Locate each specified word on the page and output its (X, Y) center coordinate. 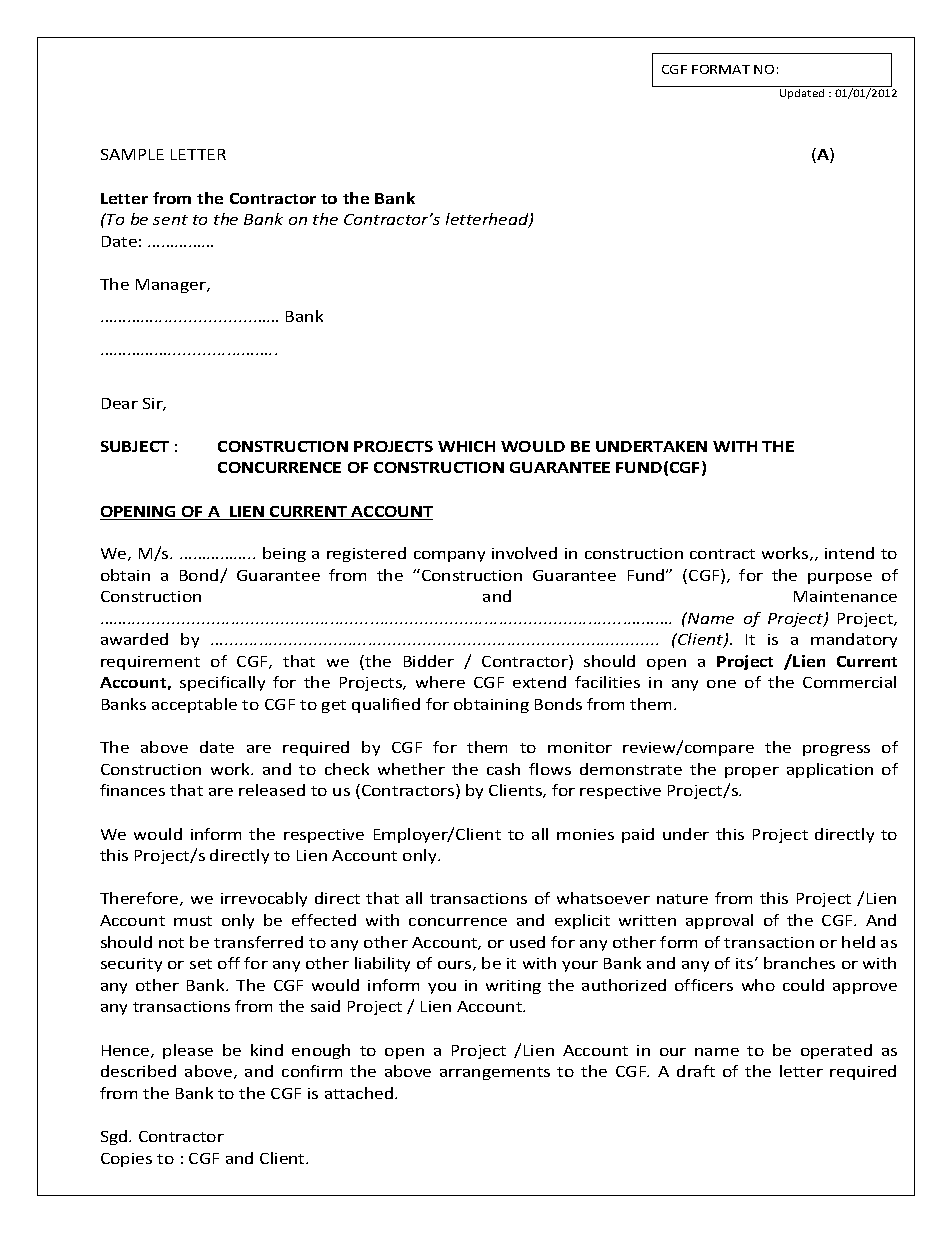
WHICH (466, 446)
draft (696, 1071)
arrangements (495, 1073)
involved (524, 553)
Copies (126, 1160)
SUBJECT (135, 446)
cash (503, 769)
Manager (172, 286)
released (272, 790)
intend (849, 553)
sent (170, 220)
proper (752, 772)
